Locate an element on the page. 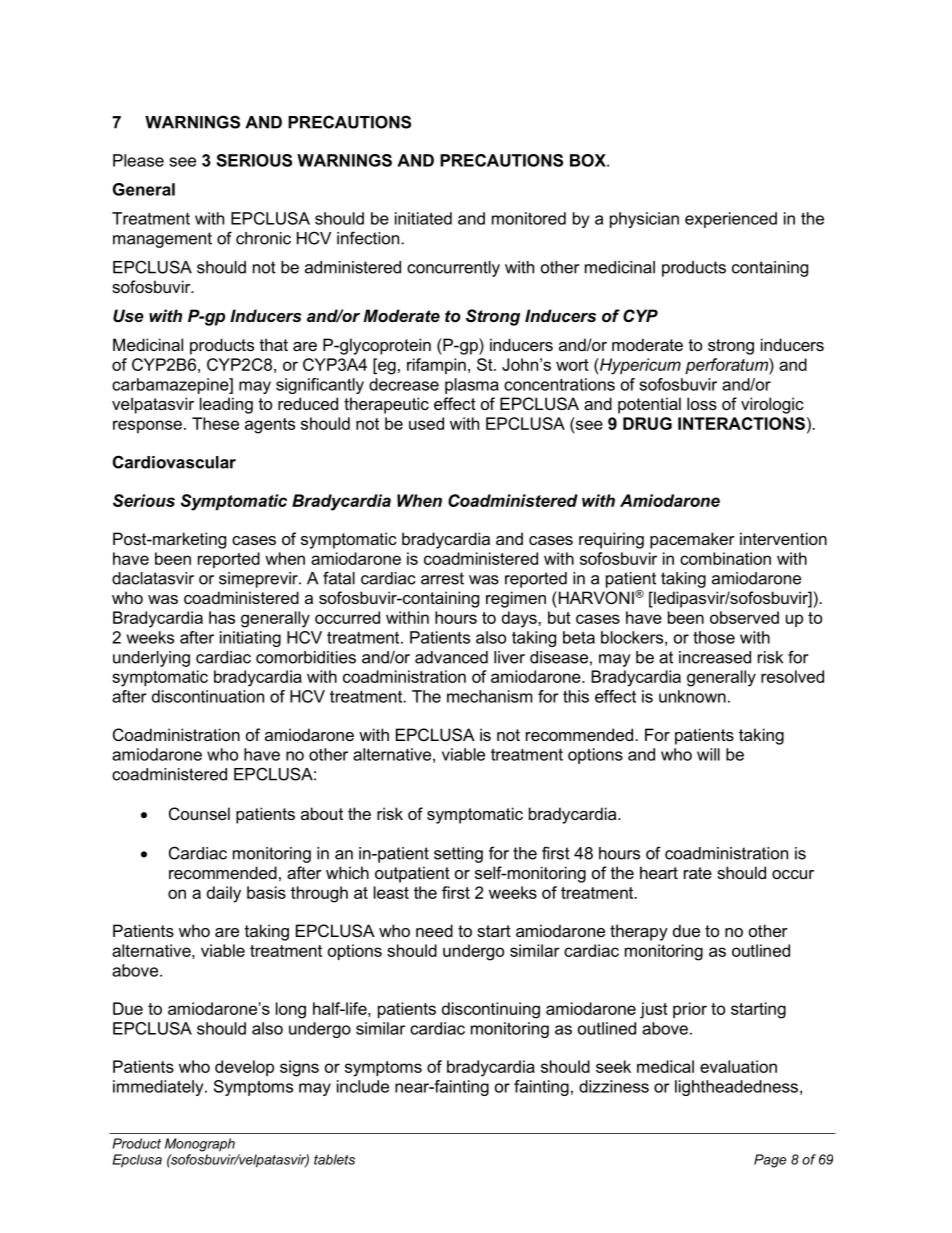 Image resolution: width=952 pixels, height=1233 pixels. experienced is located at coordinates (731, 220).
